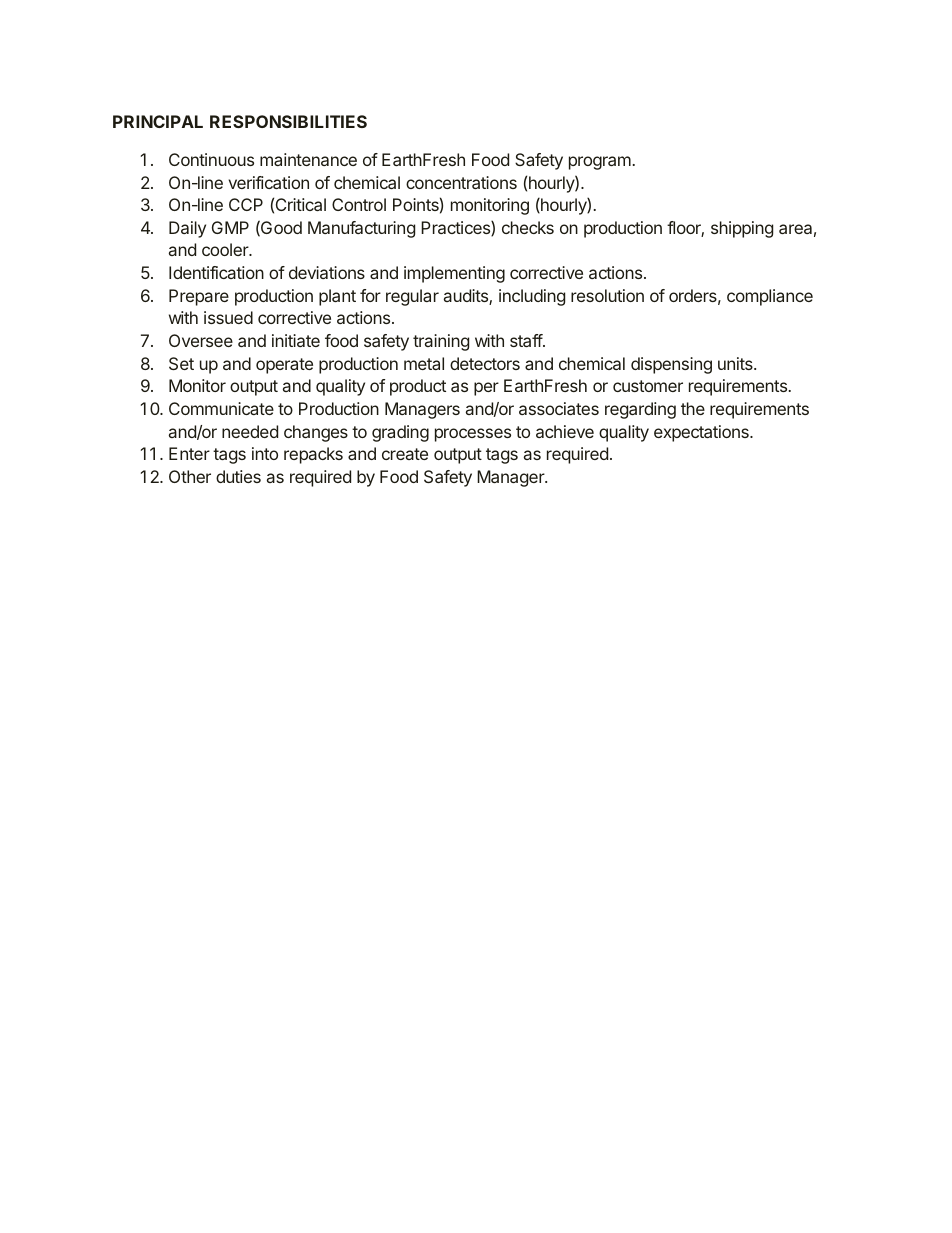 Image resolution: width=952 pixels, height=1233 pixels. What do you see at coordinates (441, 342) in the screenshot?
I see `training` at bounding box center [441, 342].
